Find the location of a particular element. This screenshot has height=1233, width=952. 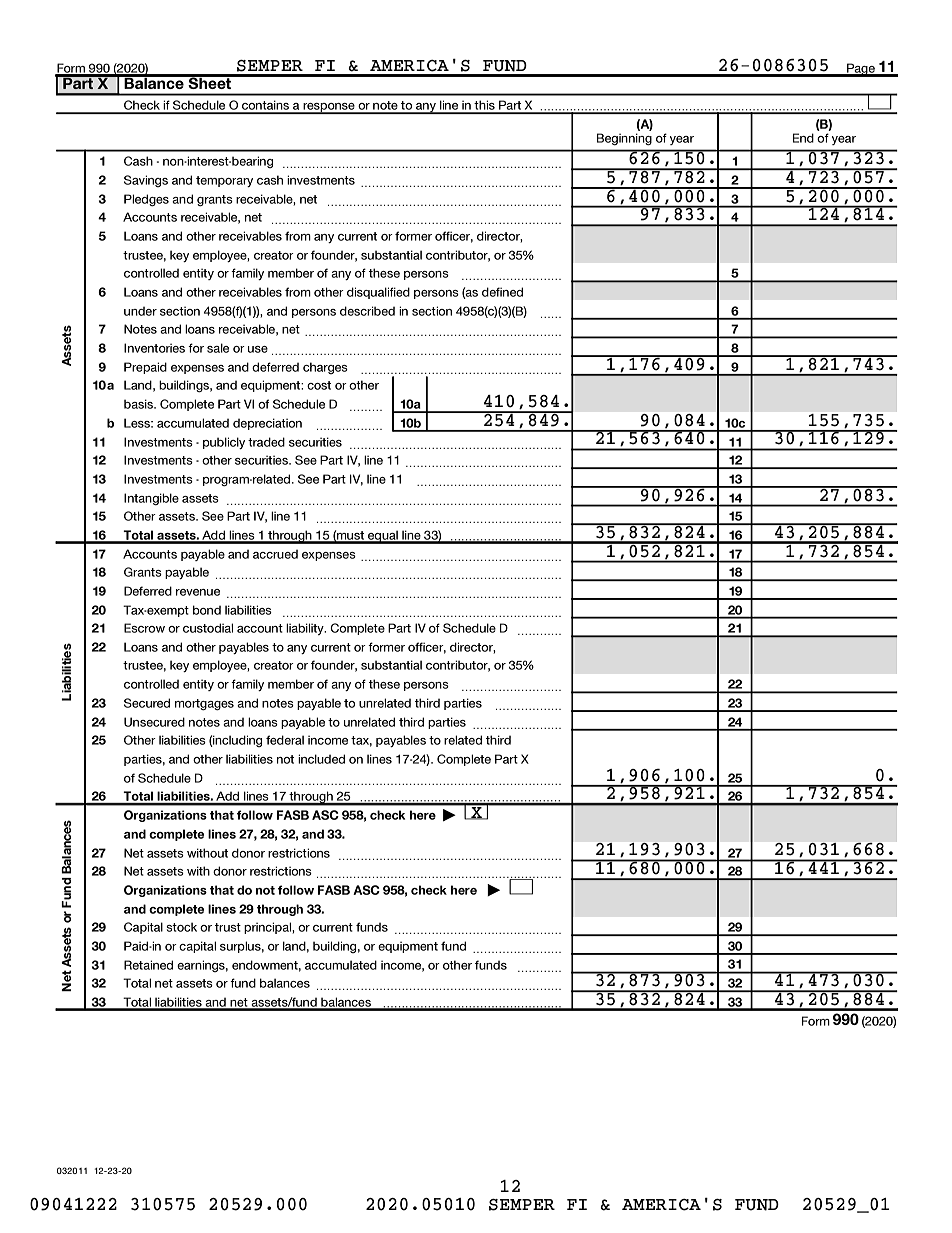

Beginning is located at coordinates (624, 139).
